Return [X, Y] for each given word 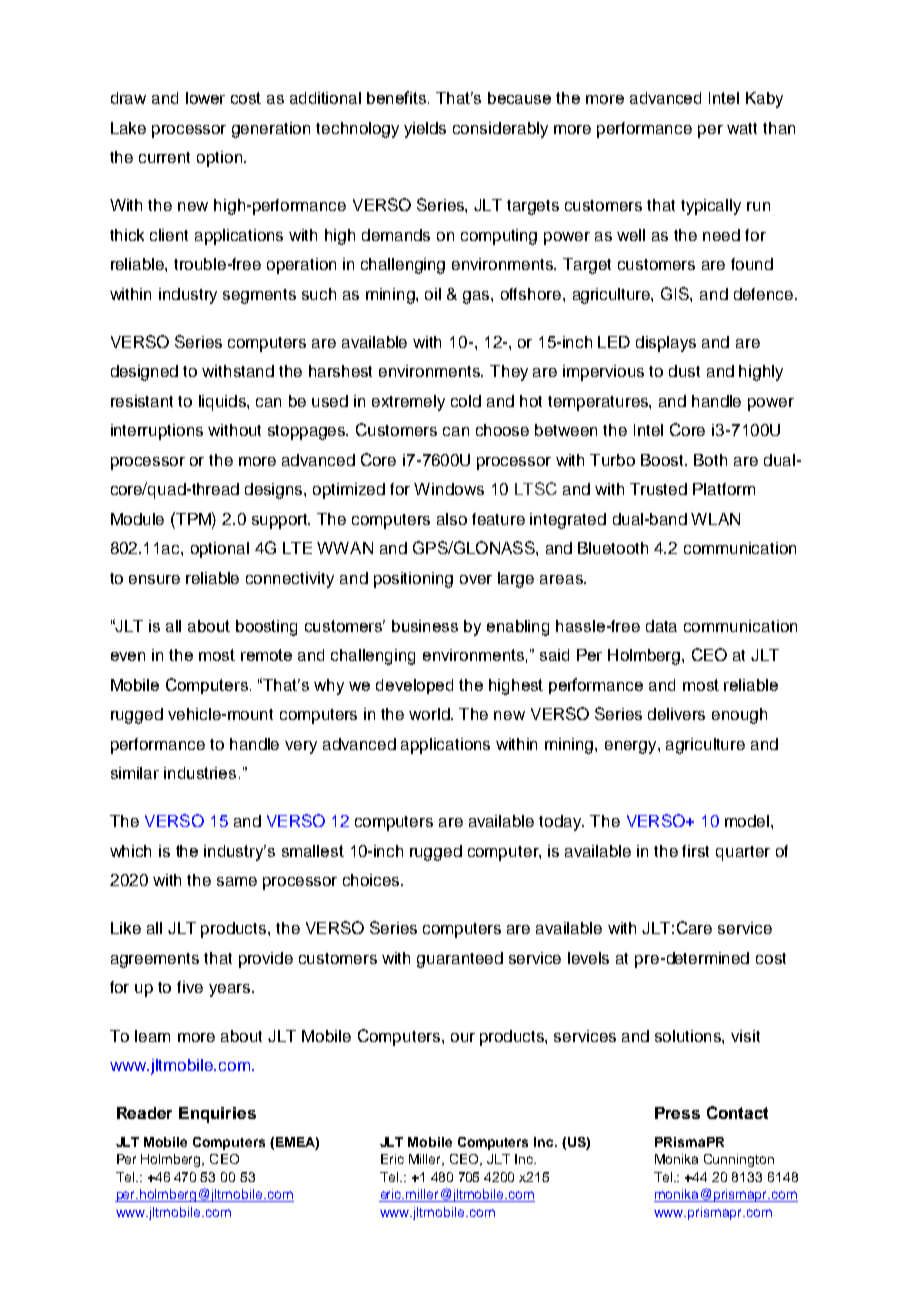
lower [205, 98]
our [463, 1037]
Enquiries [217, 1115]
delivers [676, 714]
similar [135, 773]
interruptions [157, 432]
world [430, 714]
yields [425, 130]
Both [710, 460]
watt [742, 128]
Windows [449, 489]
